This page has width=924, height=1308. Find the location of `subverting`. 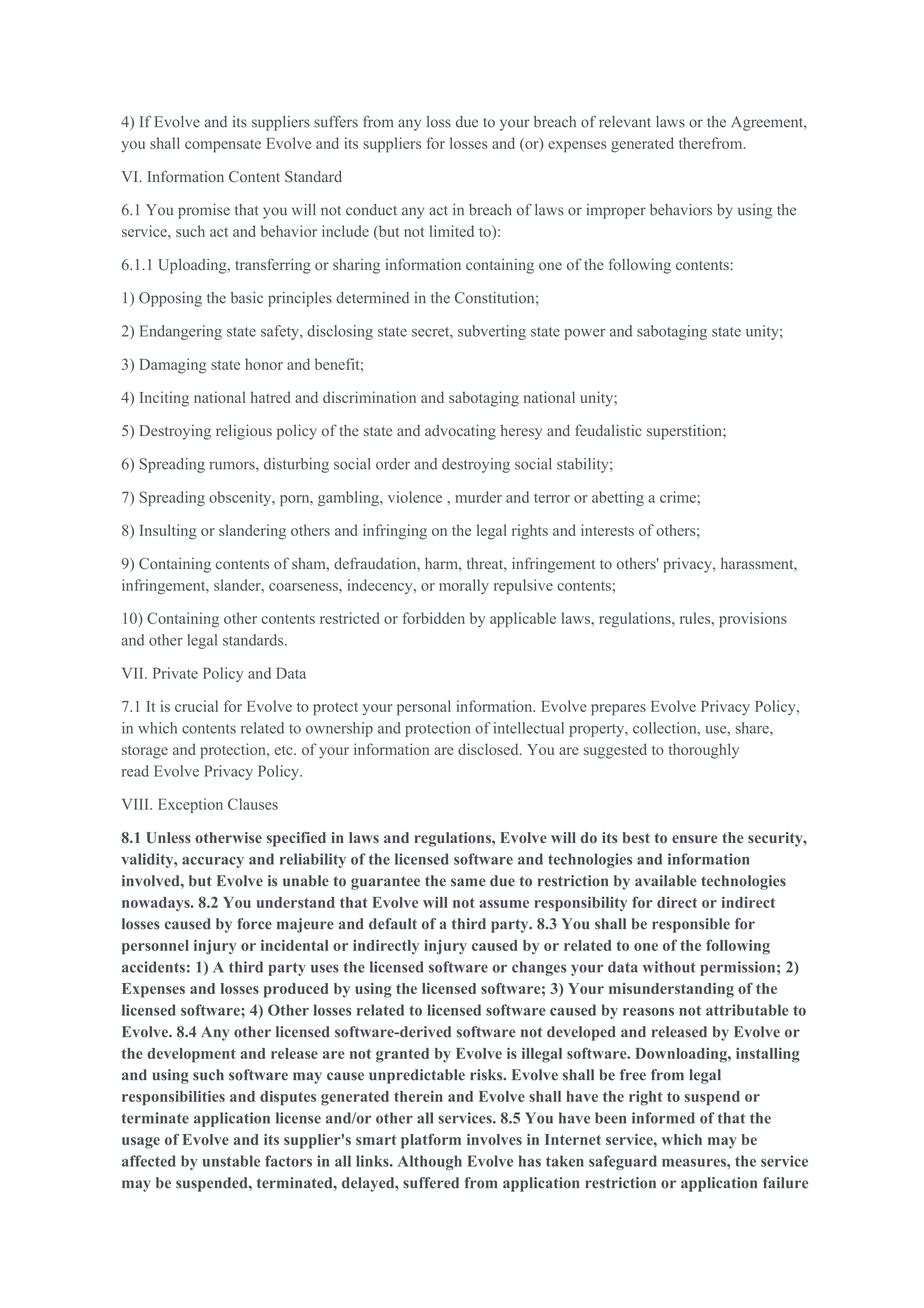

subverting is located at coordinates (492, 332).
